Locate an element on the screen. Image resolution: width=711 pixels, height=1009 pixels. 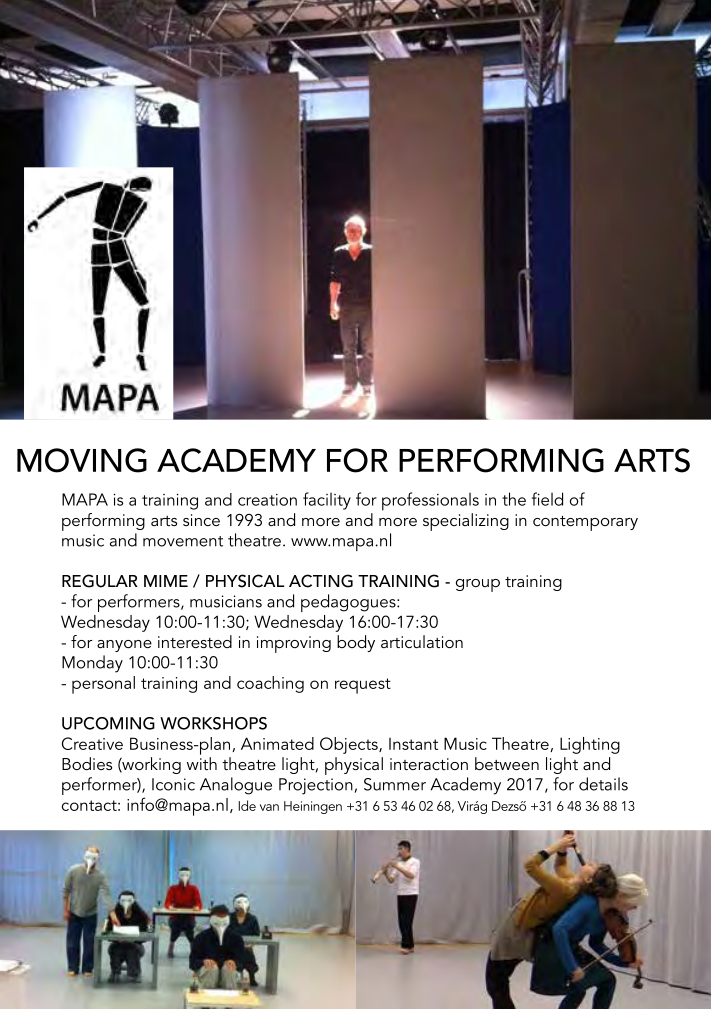
personal is located at coordinates (103, 685).
